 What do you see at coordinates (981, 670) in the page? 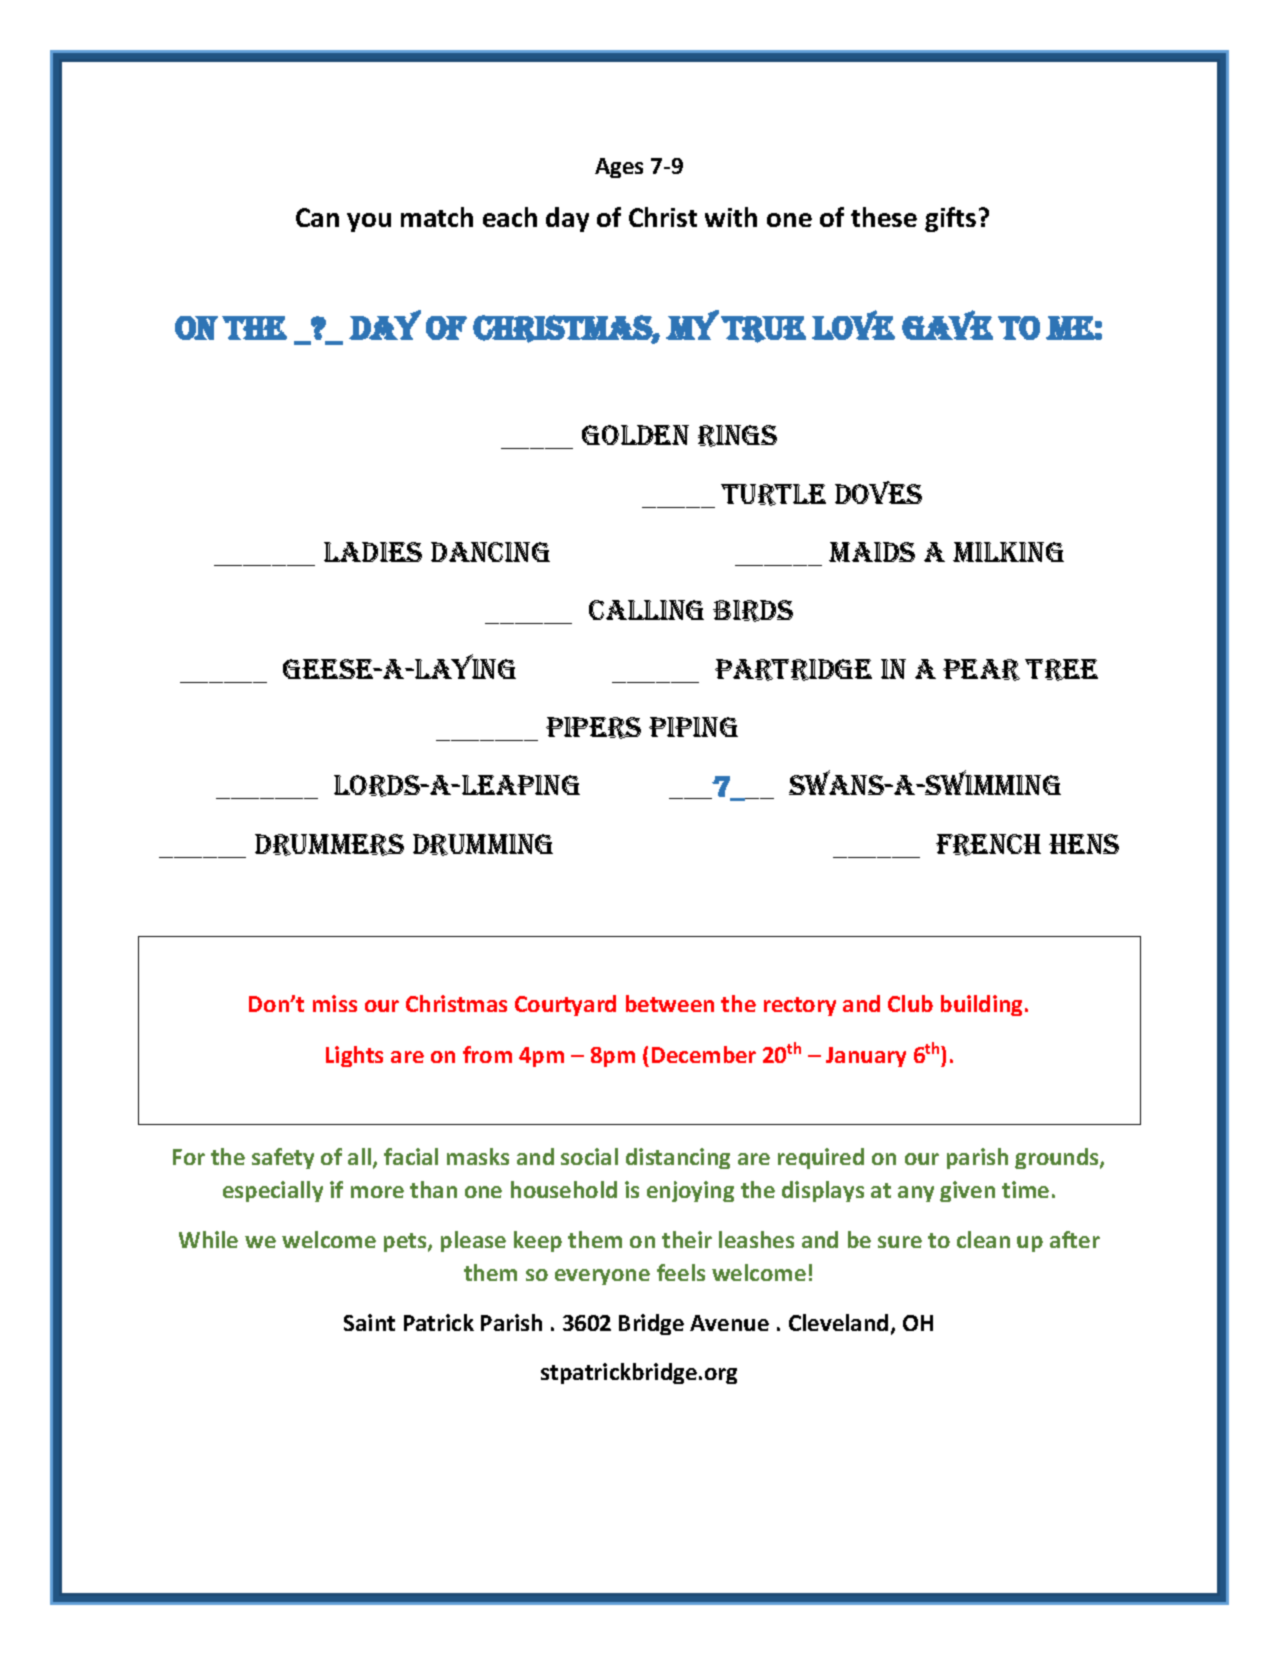
I see `Pear` at bounding box center [981, 670].
